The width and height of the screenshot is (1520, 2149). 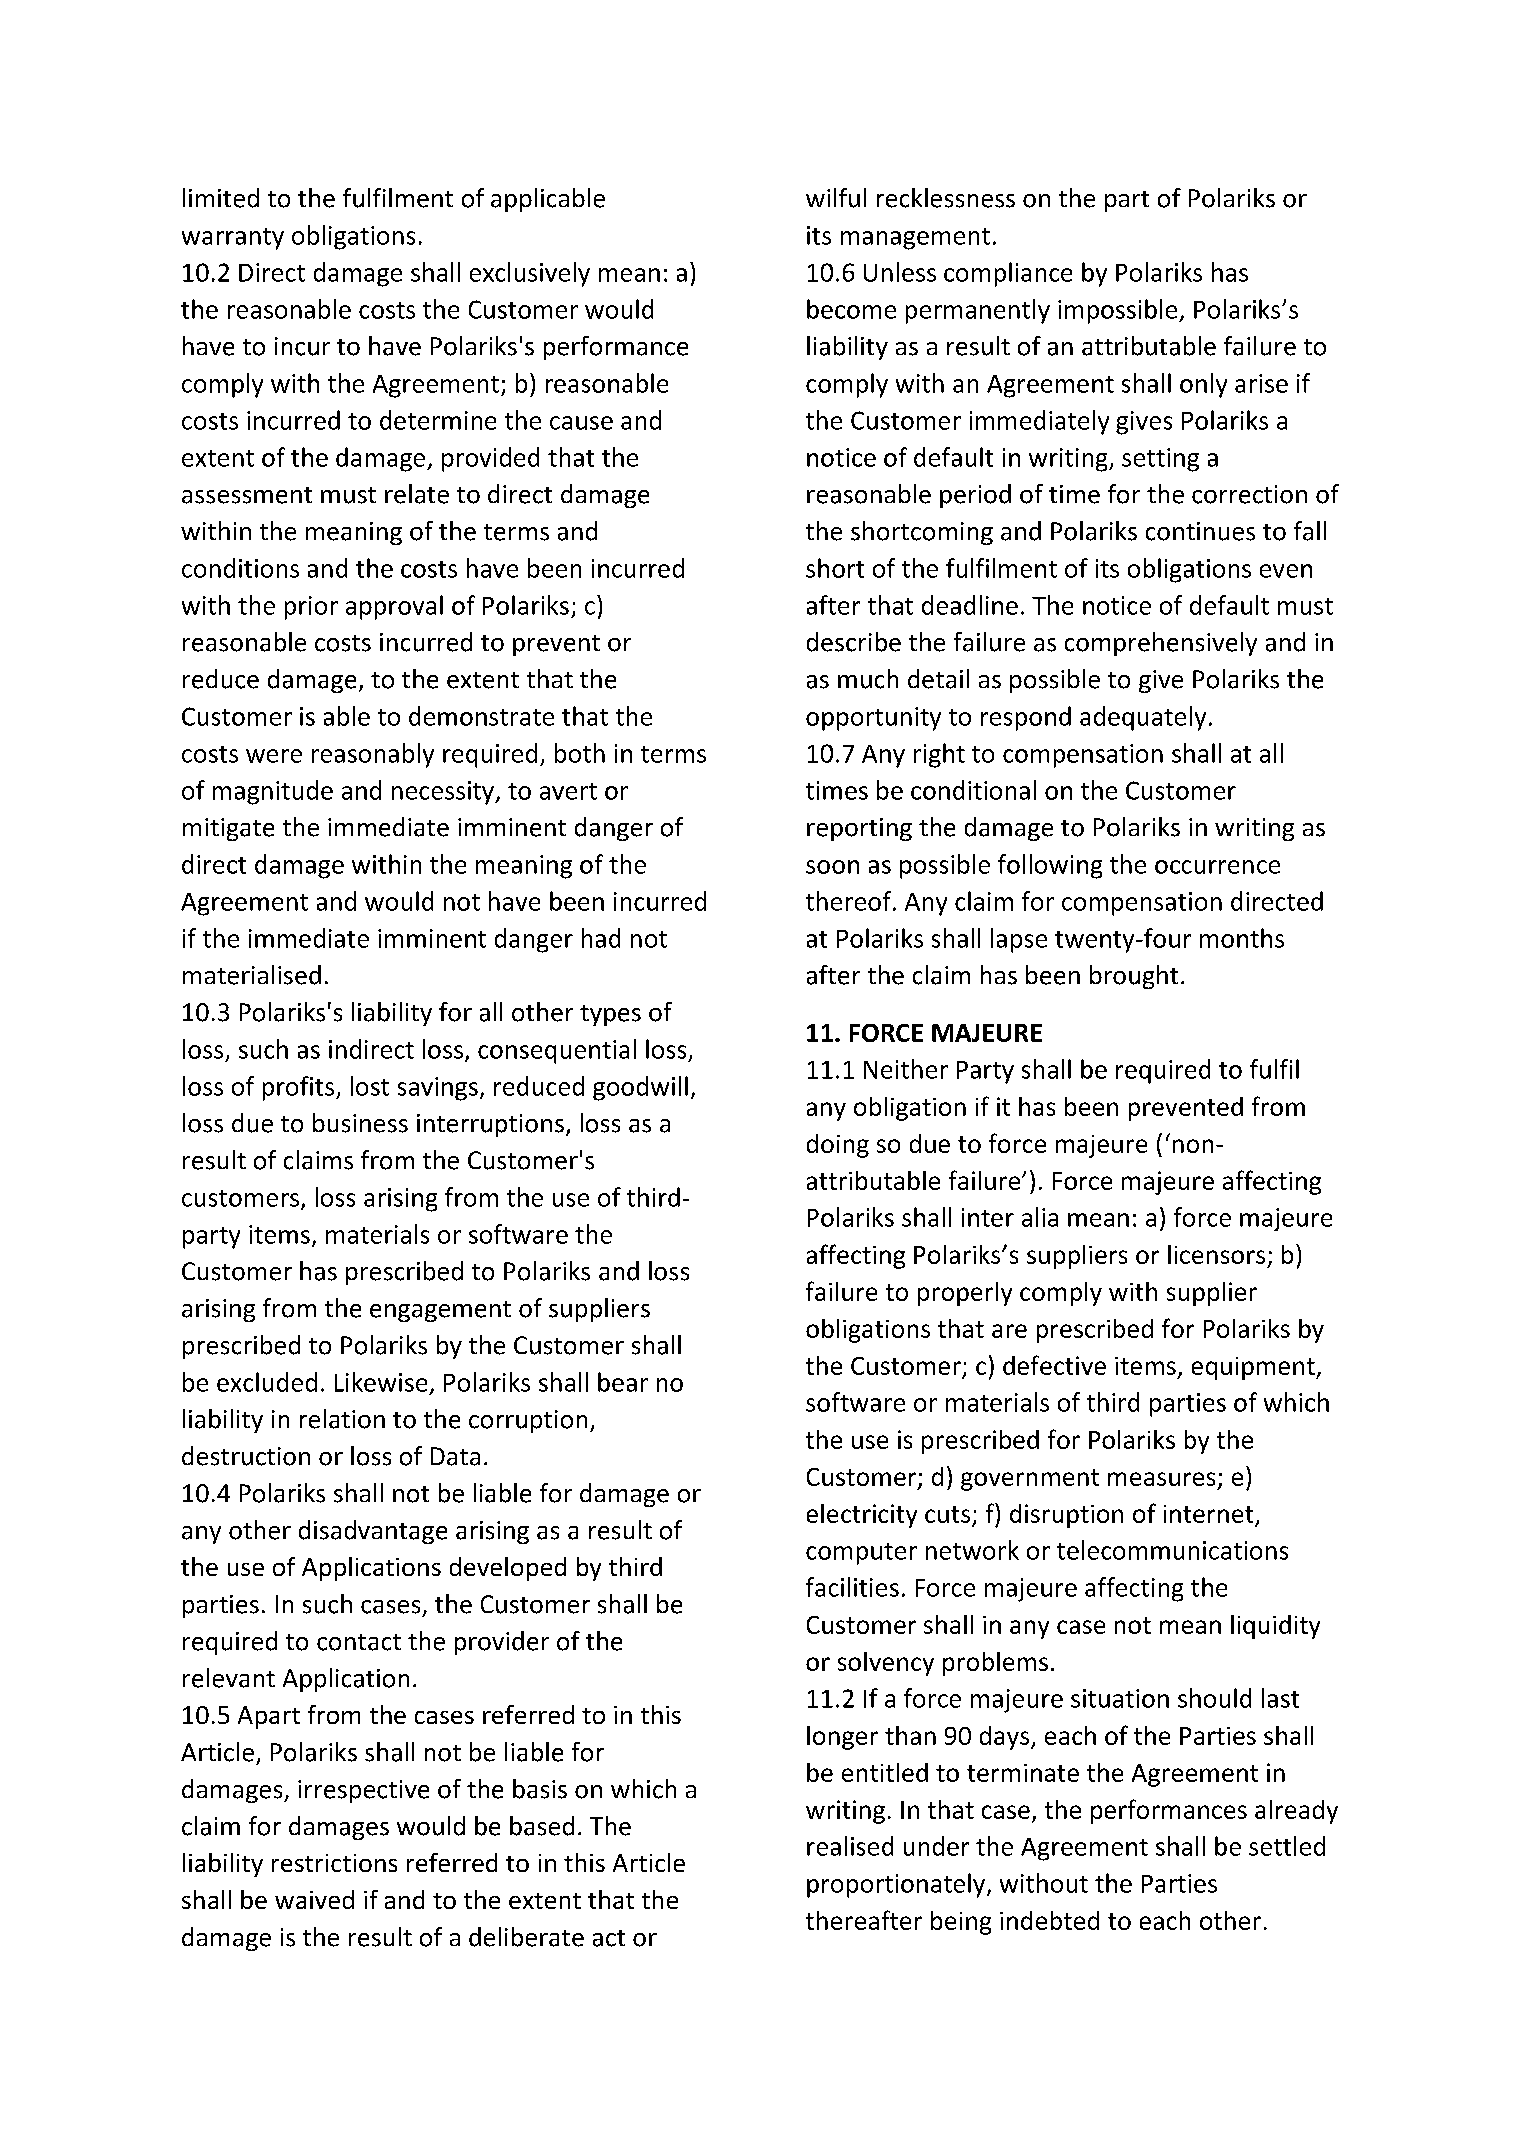 I want to click on wilful, so click(x=836, y=198).
